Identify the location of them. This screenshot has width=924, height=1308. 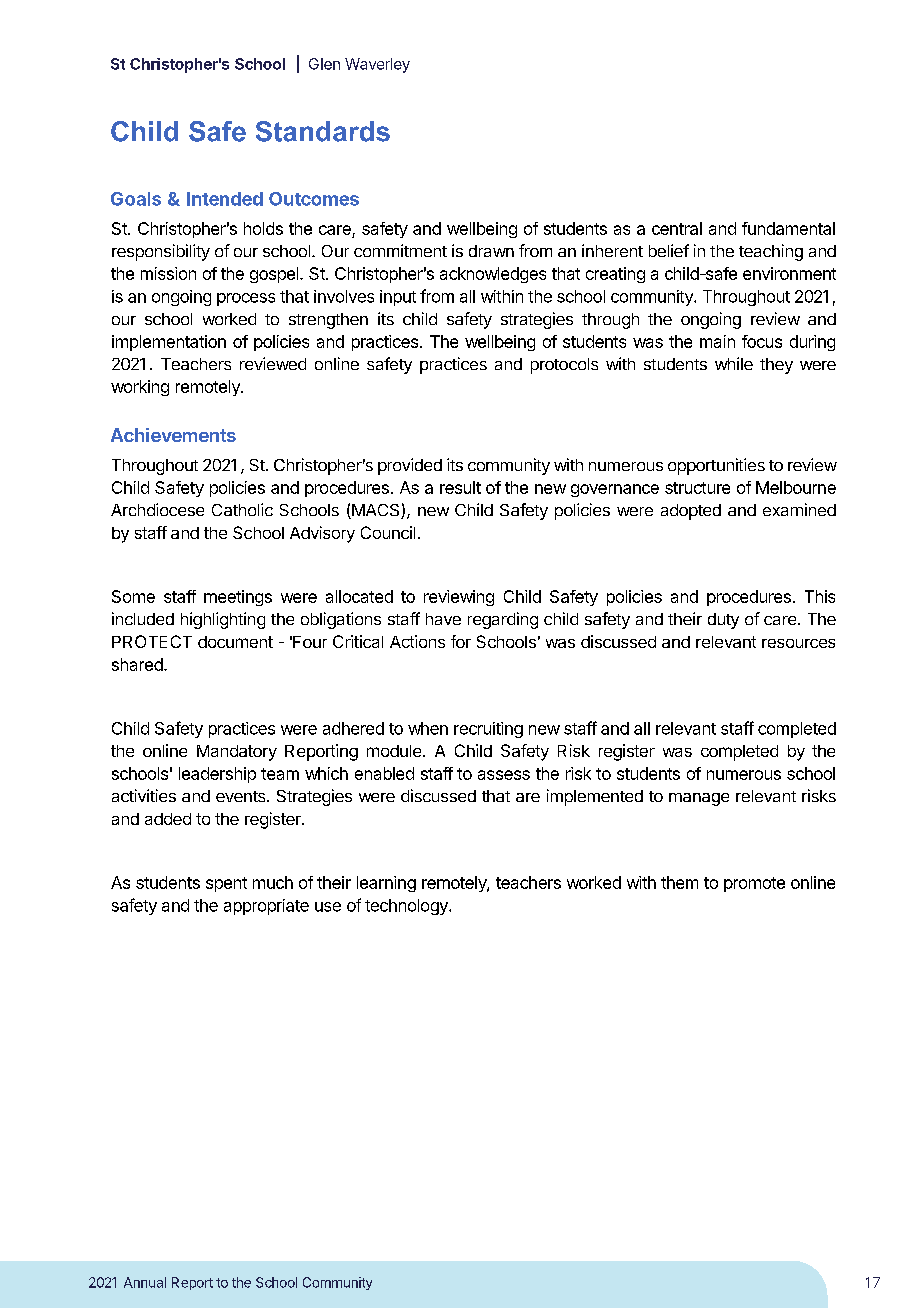
(679, 882).
